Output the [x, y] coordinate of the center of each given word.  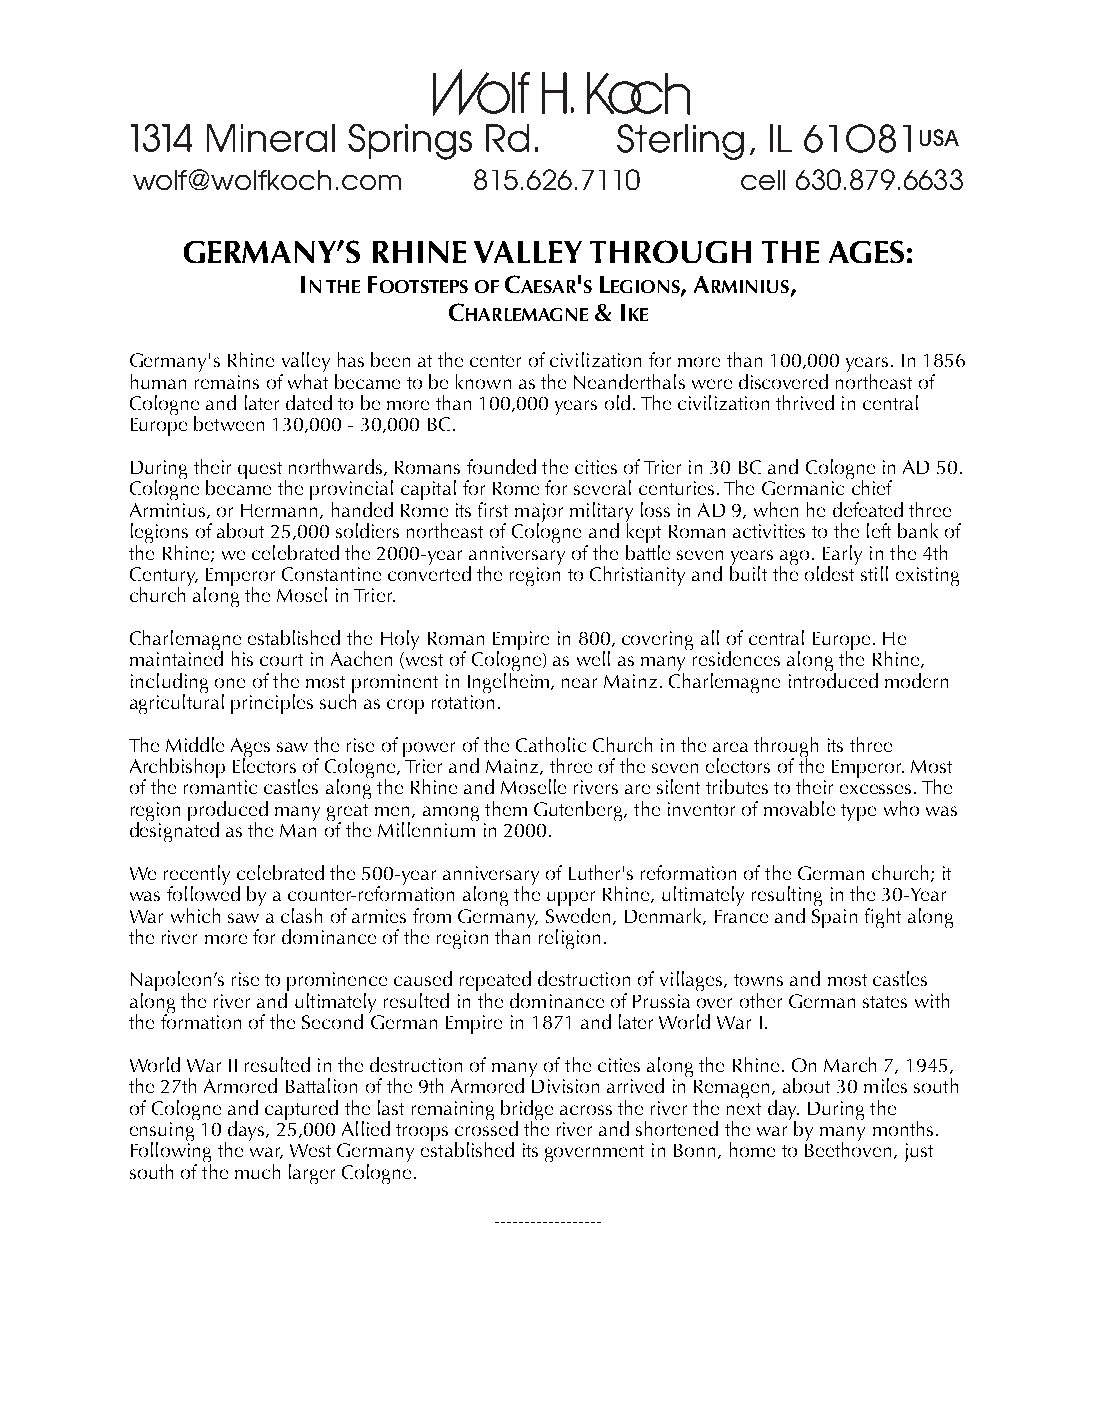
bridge [527, 1111]
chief [871, 486]
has [351, 359]
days [247, 1131]
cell [763, 180]
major [539, 513]
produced [228, 812]
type [858, 812]
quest [260, 470]
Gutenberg [579, 811]
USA [939, 137]
